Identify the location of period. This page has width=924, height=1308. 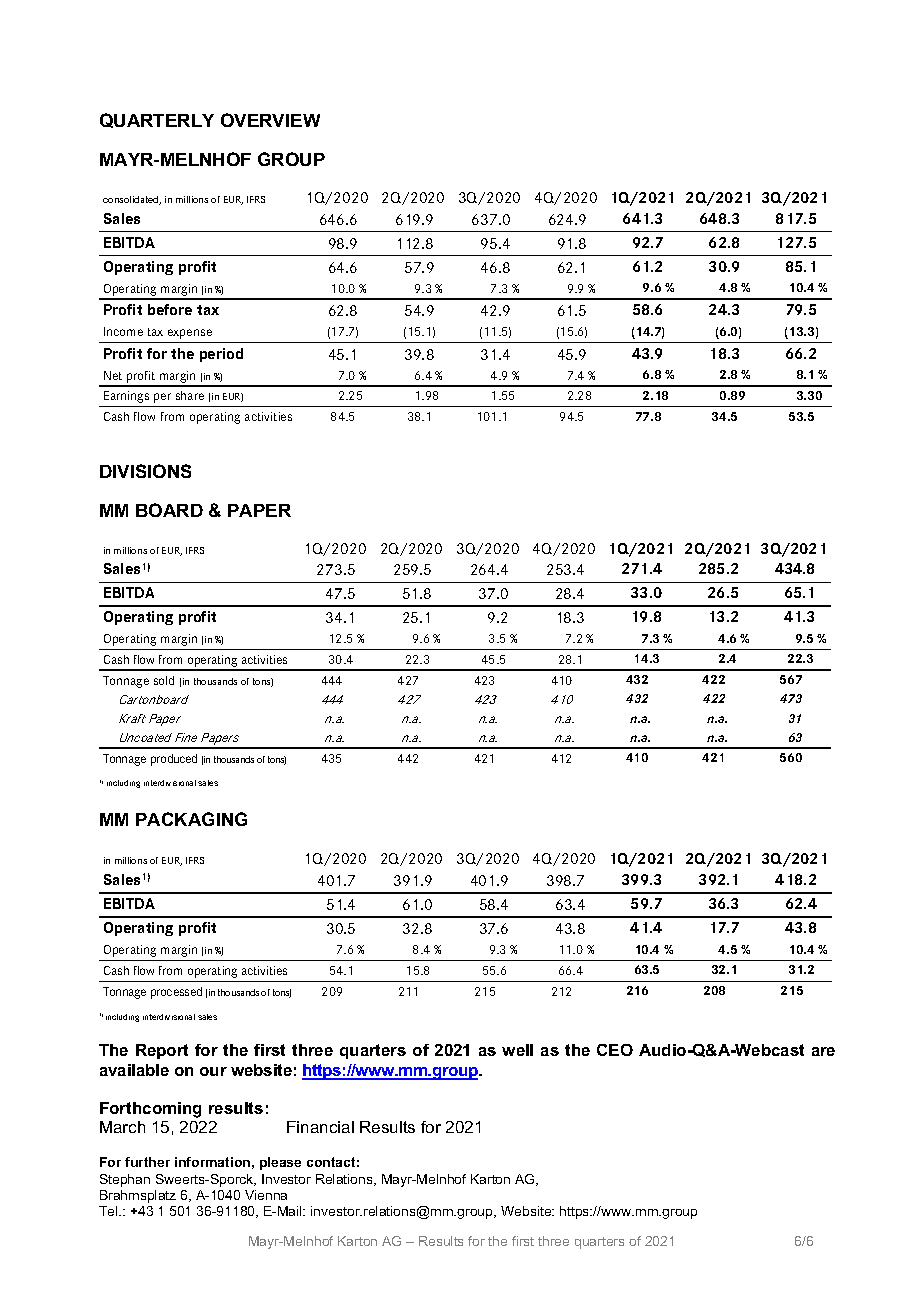
(221, 355).
